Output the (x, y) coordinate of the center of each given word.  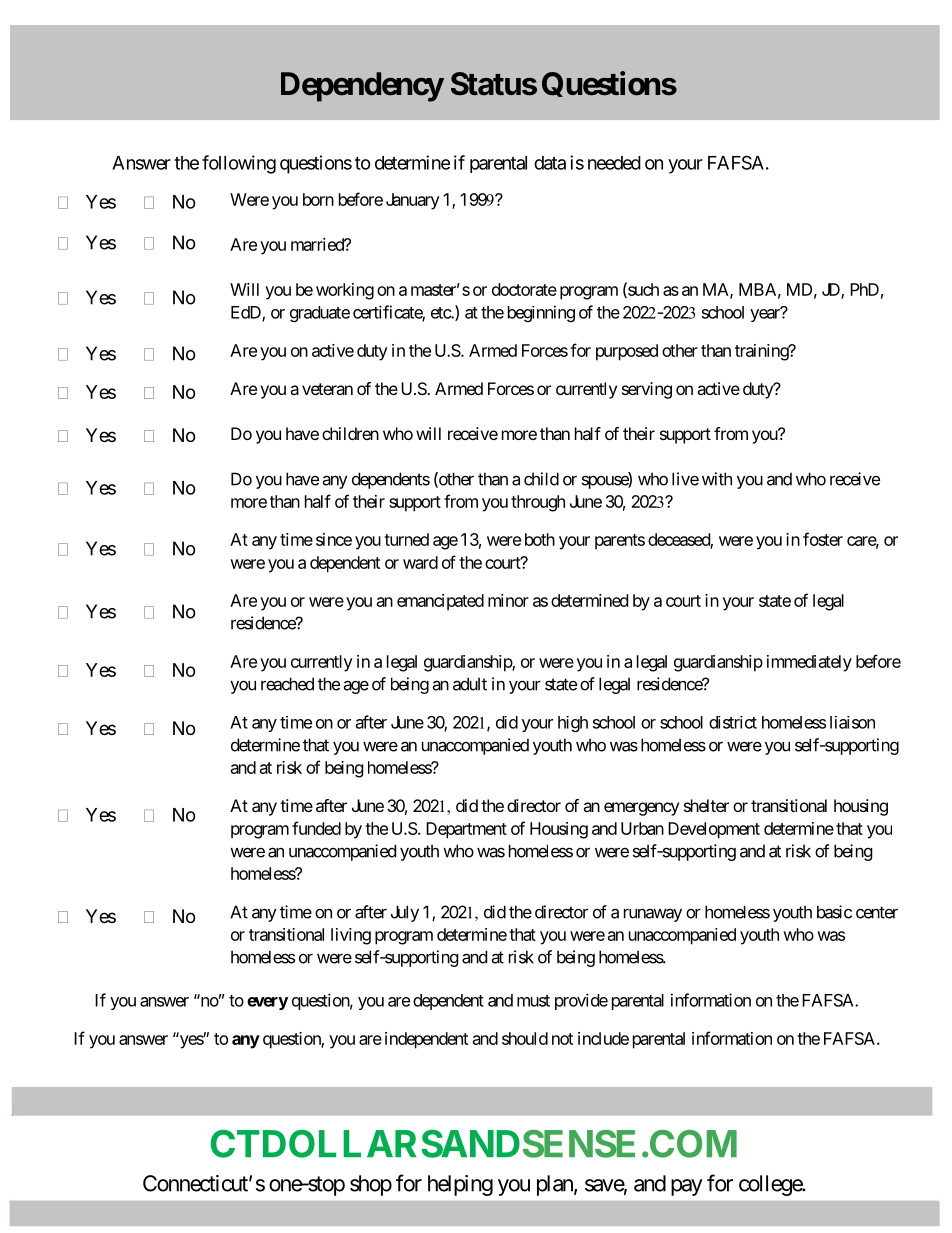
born (318, 199)
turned (406, 539)
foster (823, 539)
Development (714, 830)
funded (316, 828)
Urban (642, 828)
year (766, 315)
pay (687, 1187)
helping (460, 1185)
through (538, 503)
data (550, 163)
